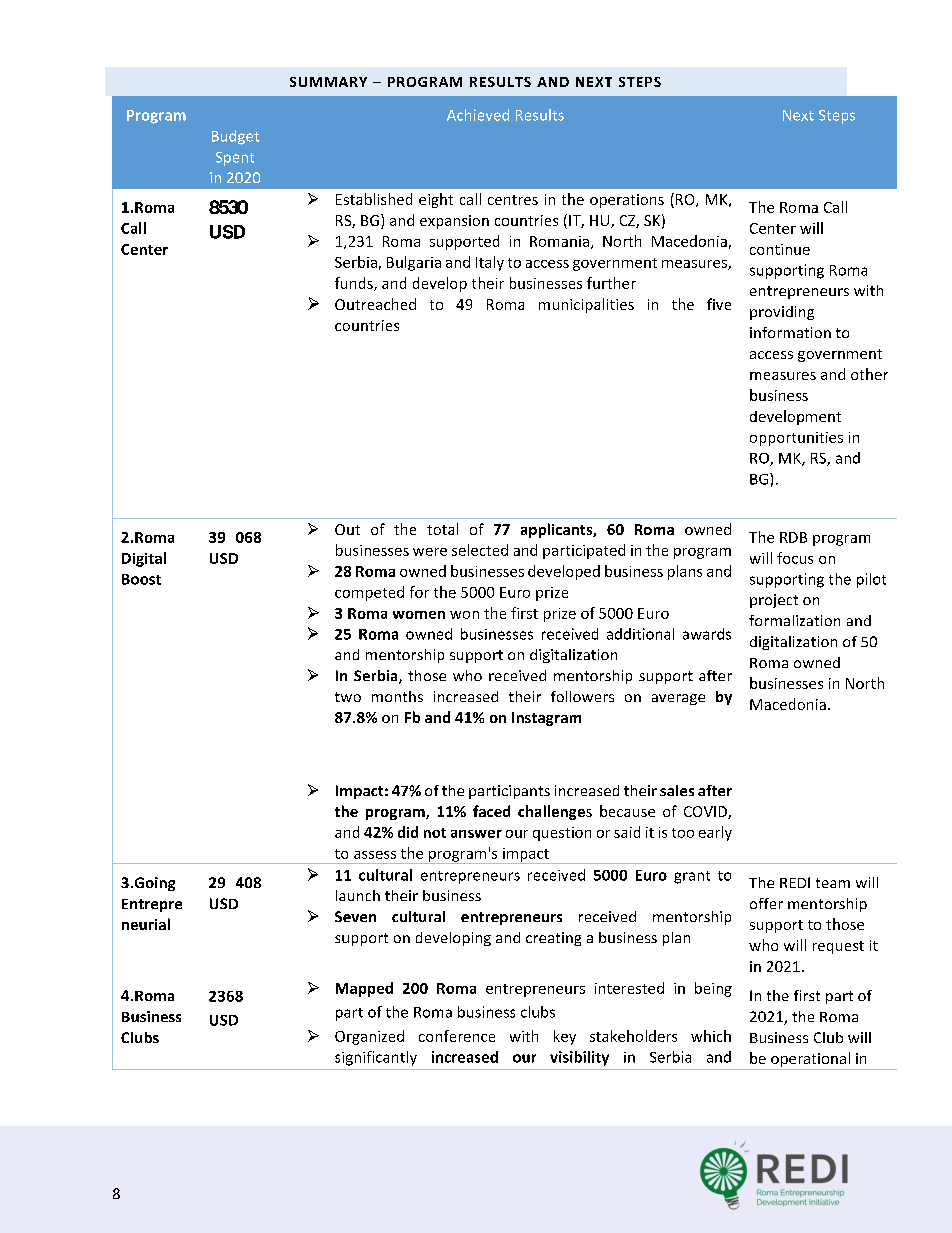  Describe the element at coordinates (478, 115) in the screenshot. I see `Achieved` at that location.
